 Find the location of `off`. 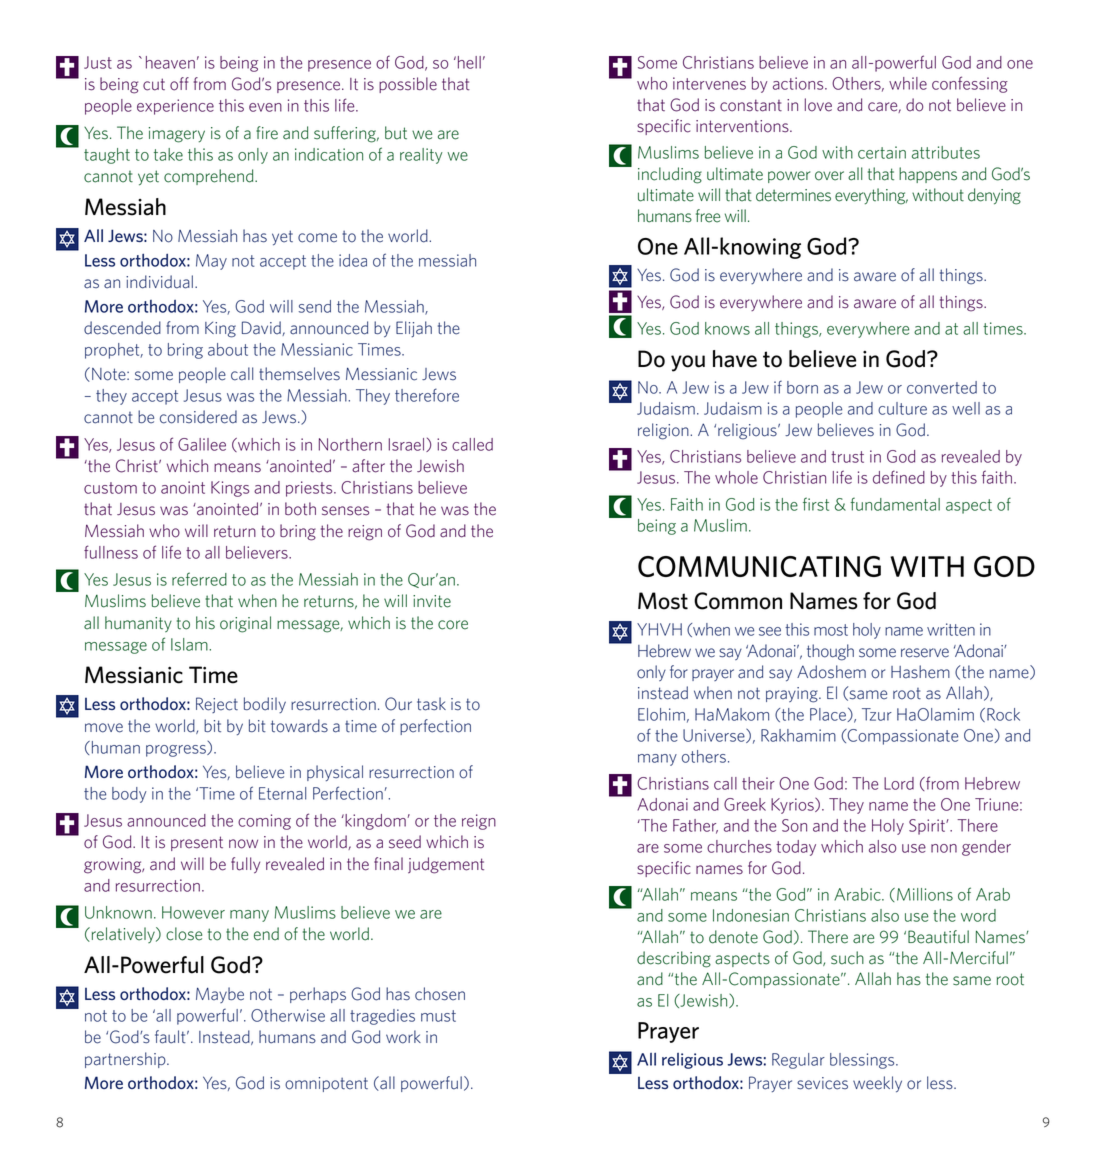

off is located at coordinates (179, 84).
